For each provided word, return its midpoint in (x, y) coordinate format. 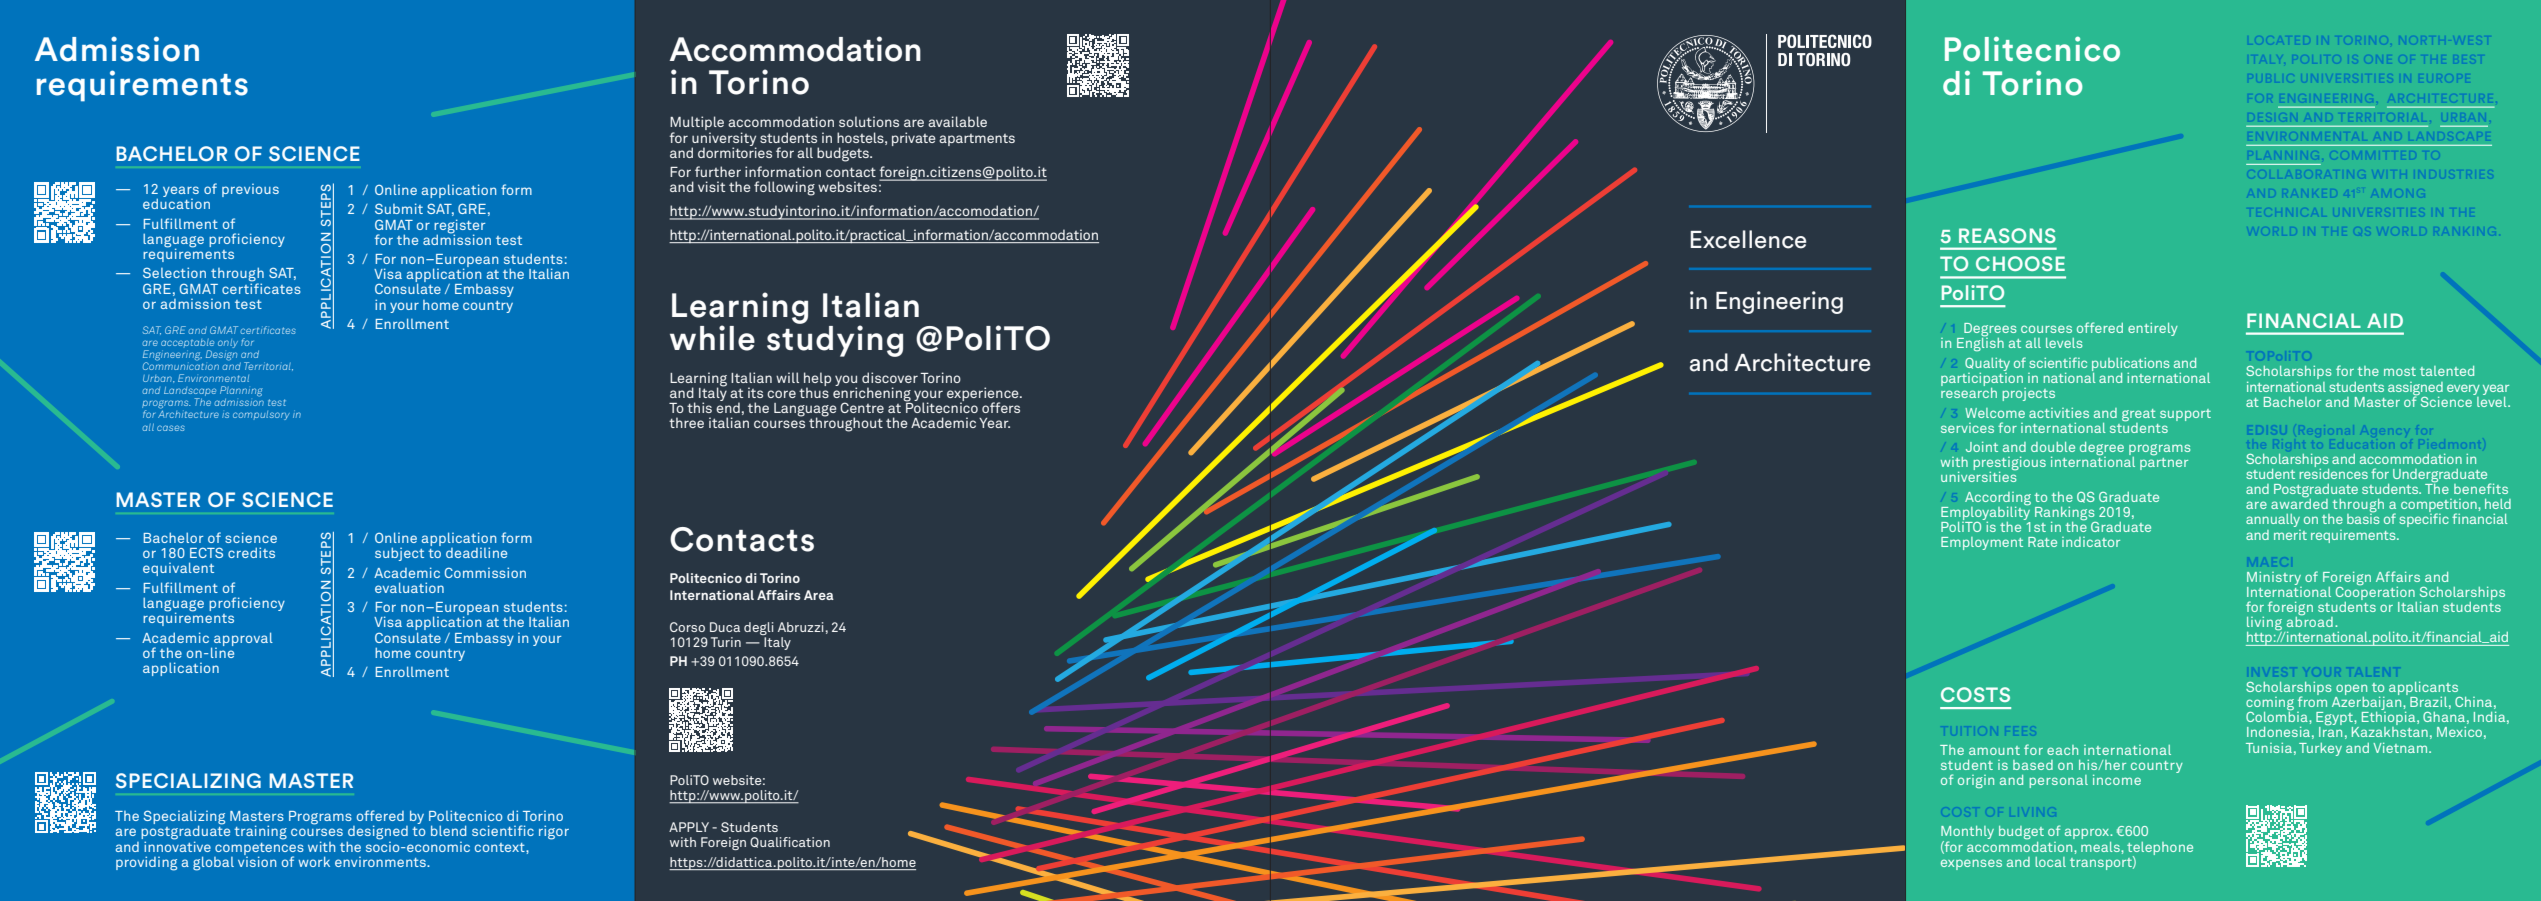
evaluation (409, 587)
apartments (977, 140)
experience (984, 395)
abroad (2310, 620)
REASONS (2007, 235)
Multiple (697, 124)
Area (819, 595)
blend (448, 830)
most (2400, 371)
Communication (181, 365)
